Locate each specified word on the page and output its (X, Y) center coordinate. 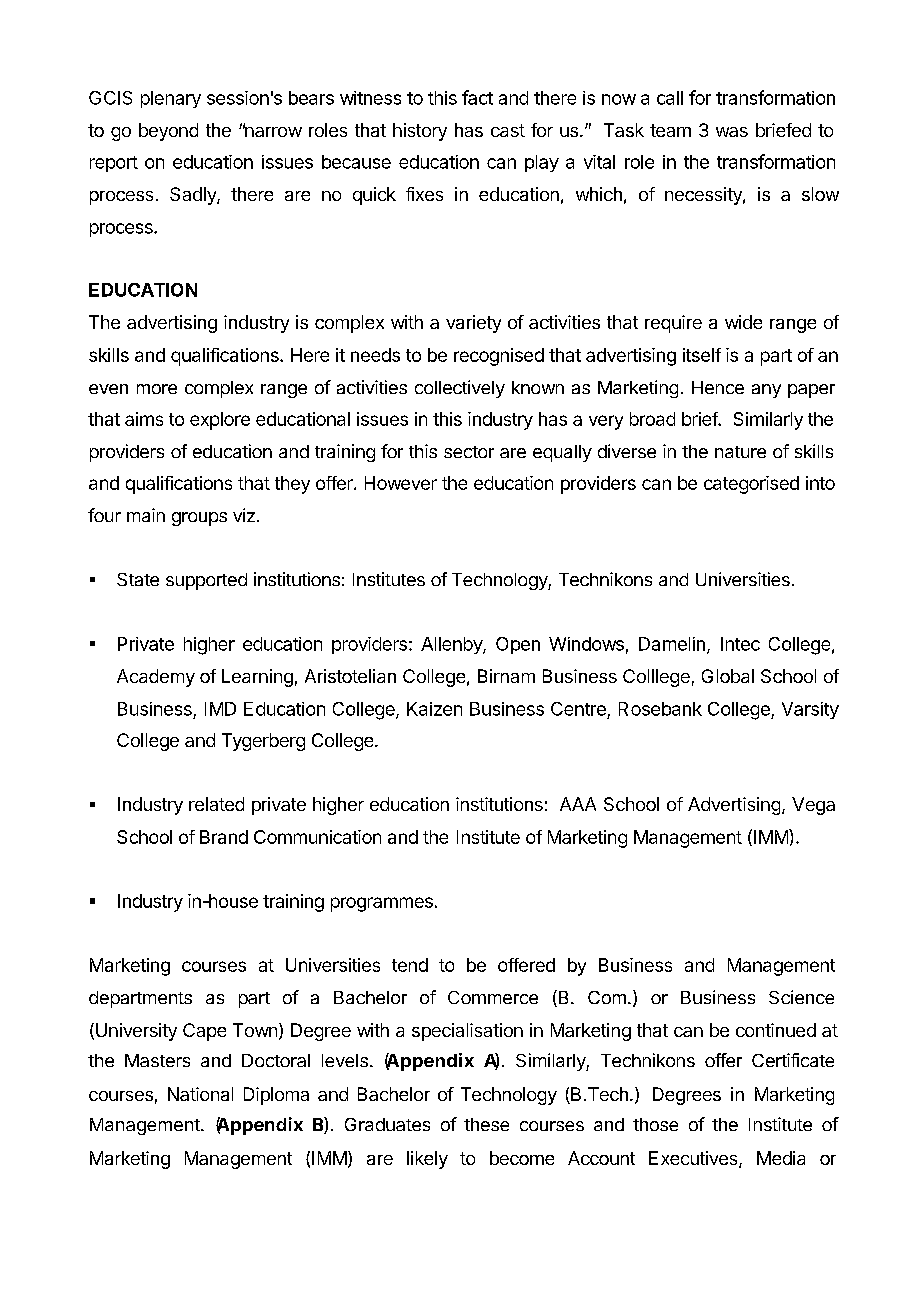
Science (801, 997)
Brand (224, 837)
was (732, 132)
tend (410, 965)
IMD (220, 709)
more (157, 389)
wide (743, 322)
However (401, 483)
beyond (168, 132)
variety (473, 324)
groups (199, 519)
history (420, 132)
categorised (751, 485)
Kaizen (434, 709)
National (200, 1094)
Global (728, 676)
